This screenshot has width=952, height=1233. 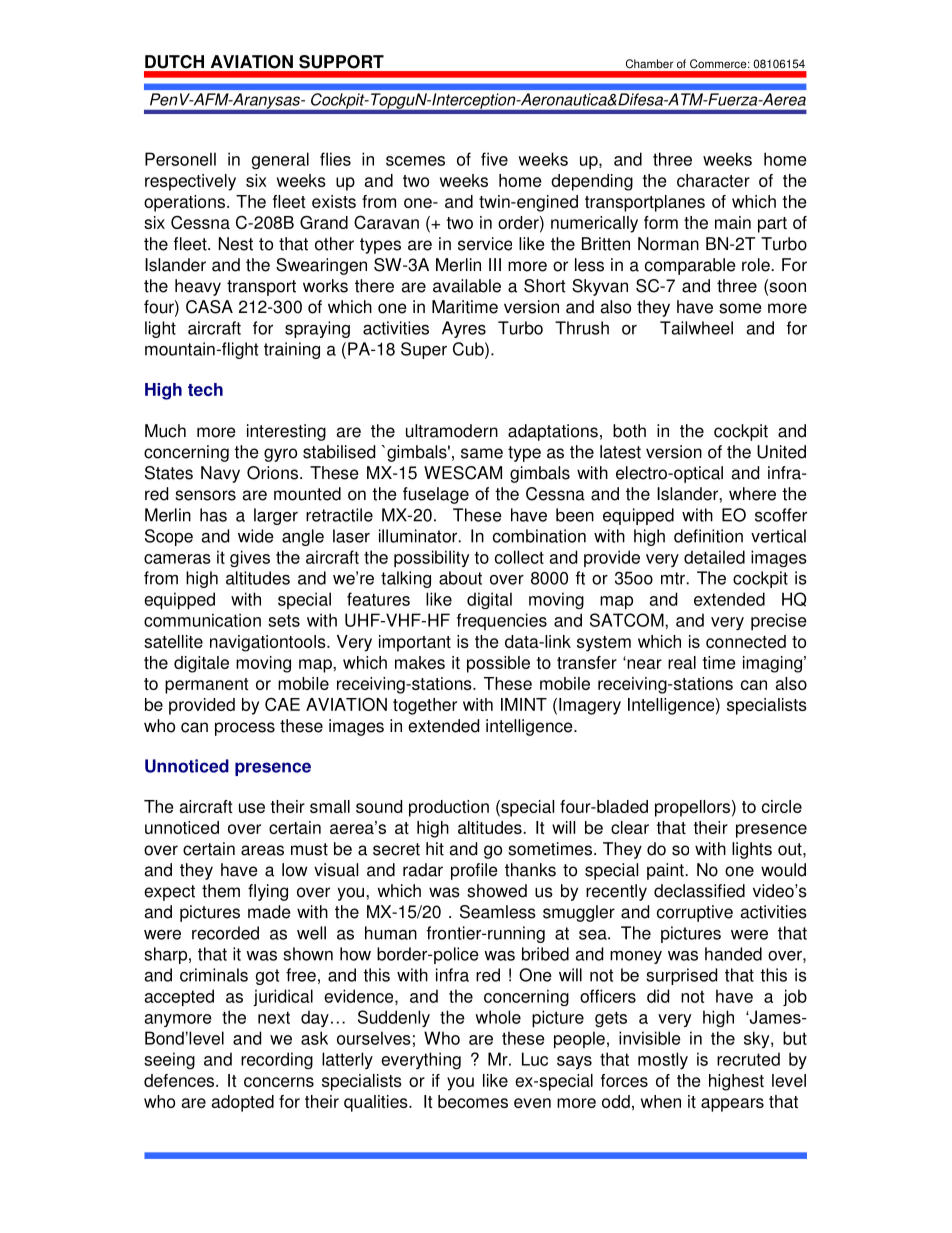 What do you see at coordinates (713, 180) in the screenshot?
I see `character` at bounding box center [713, 180].
